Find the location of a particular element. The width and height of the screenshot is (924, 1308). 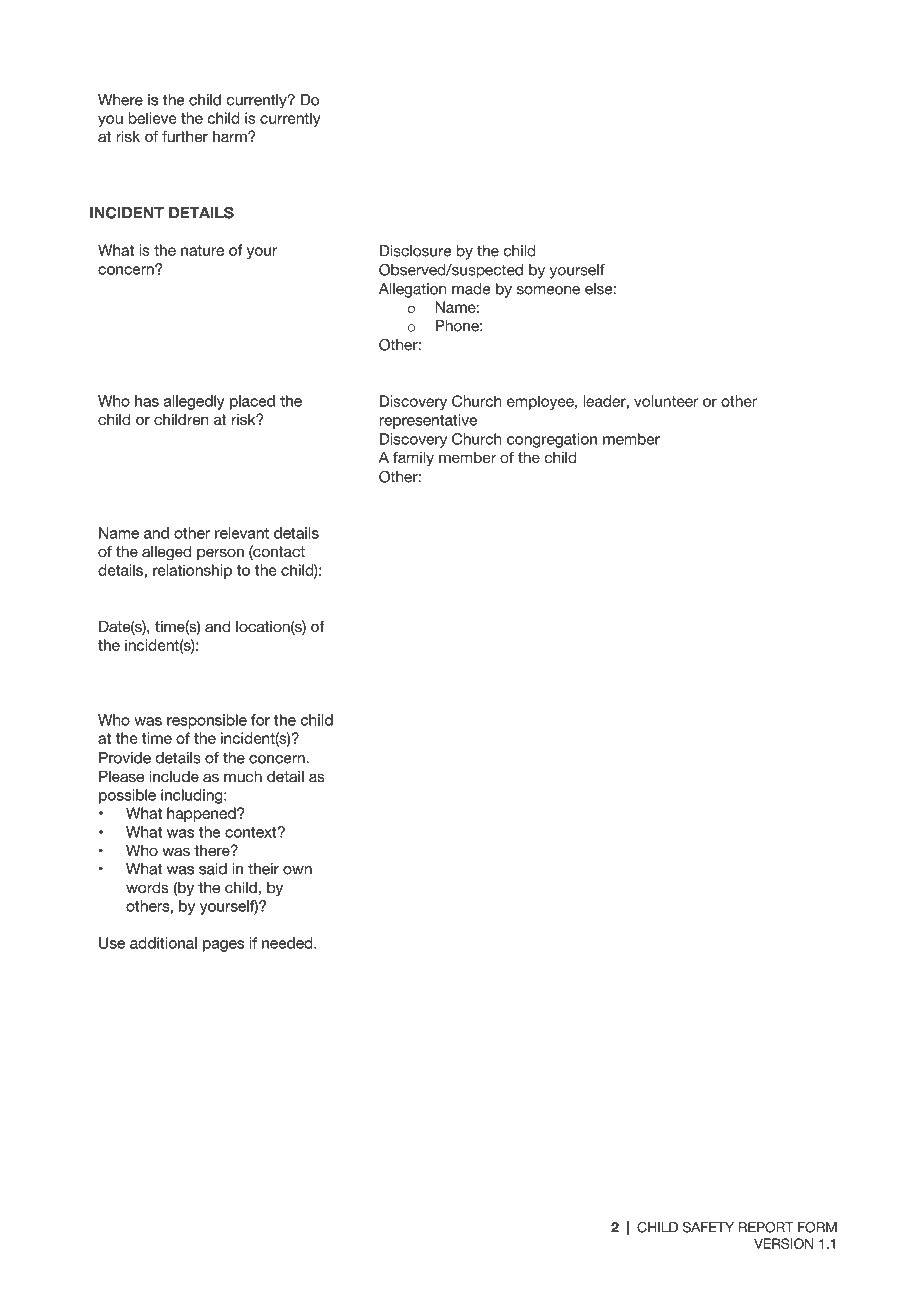

someone is located at coordinates (548, 290).
